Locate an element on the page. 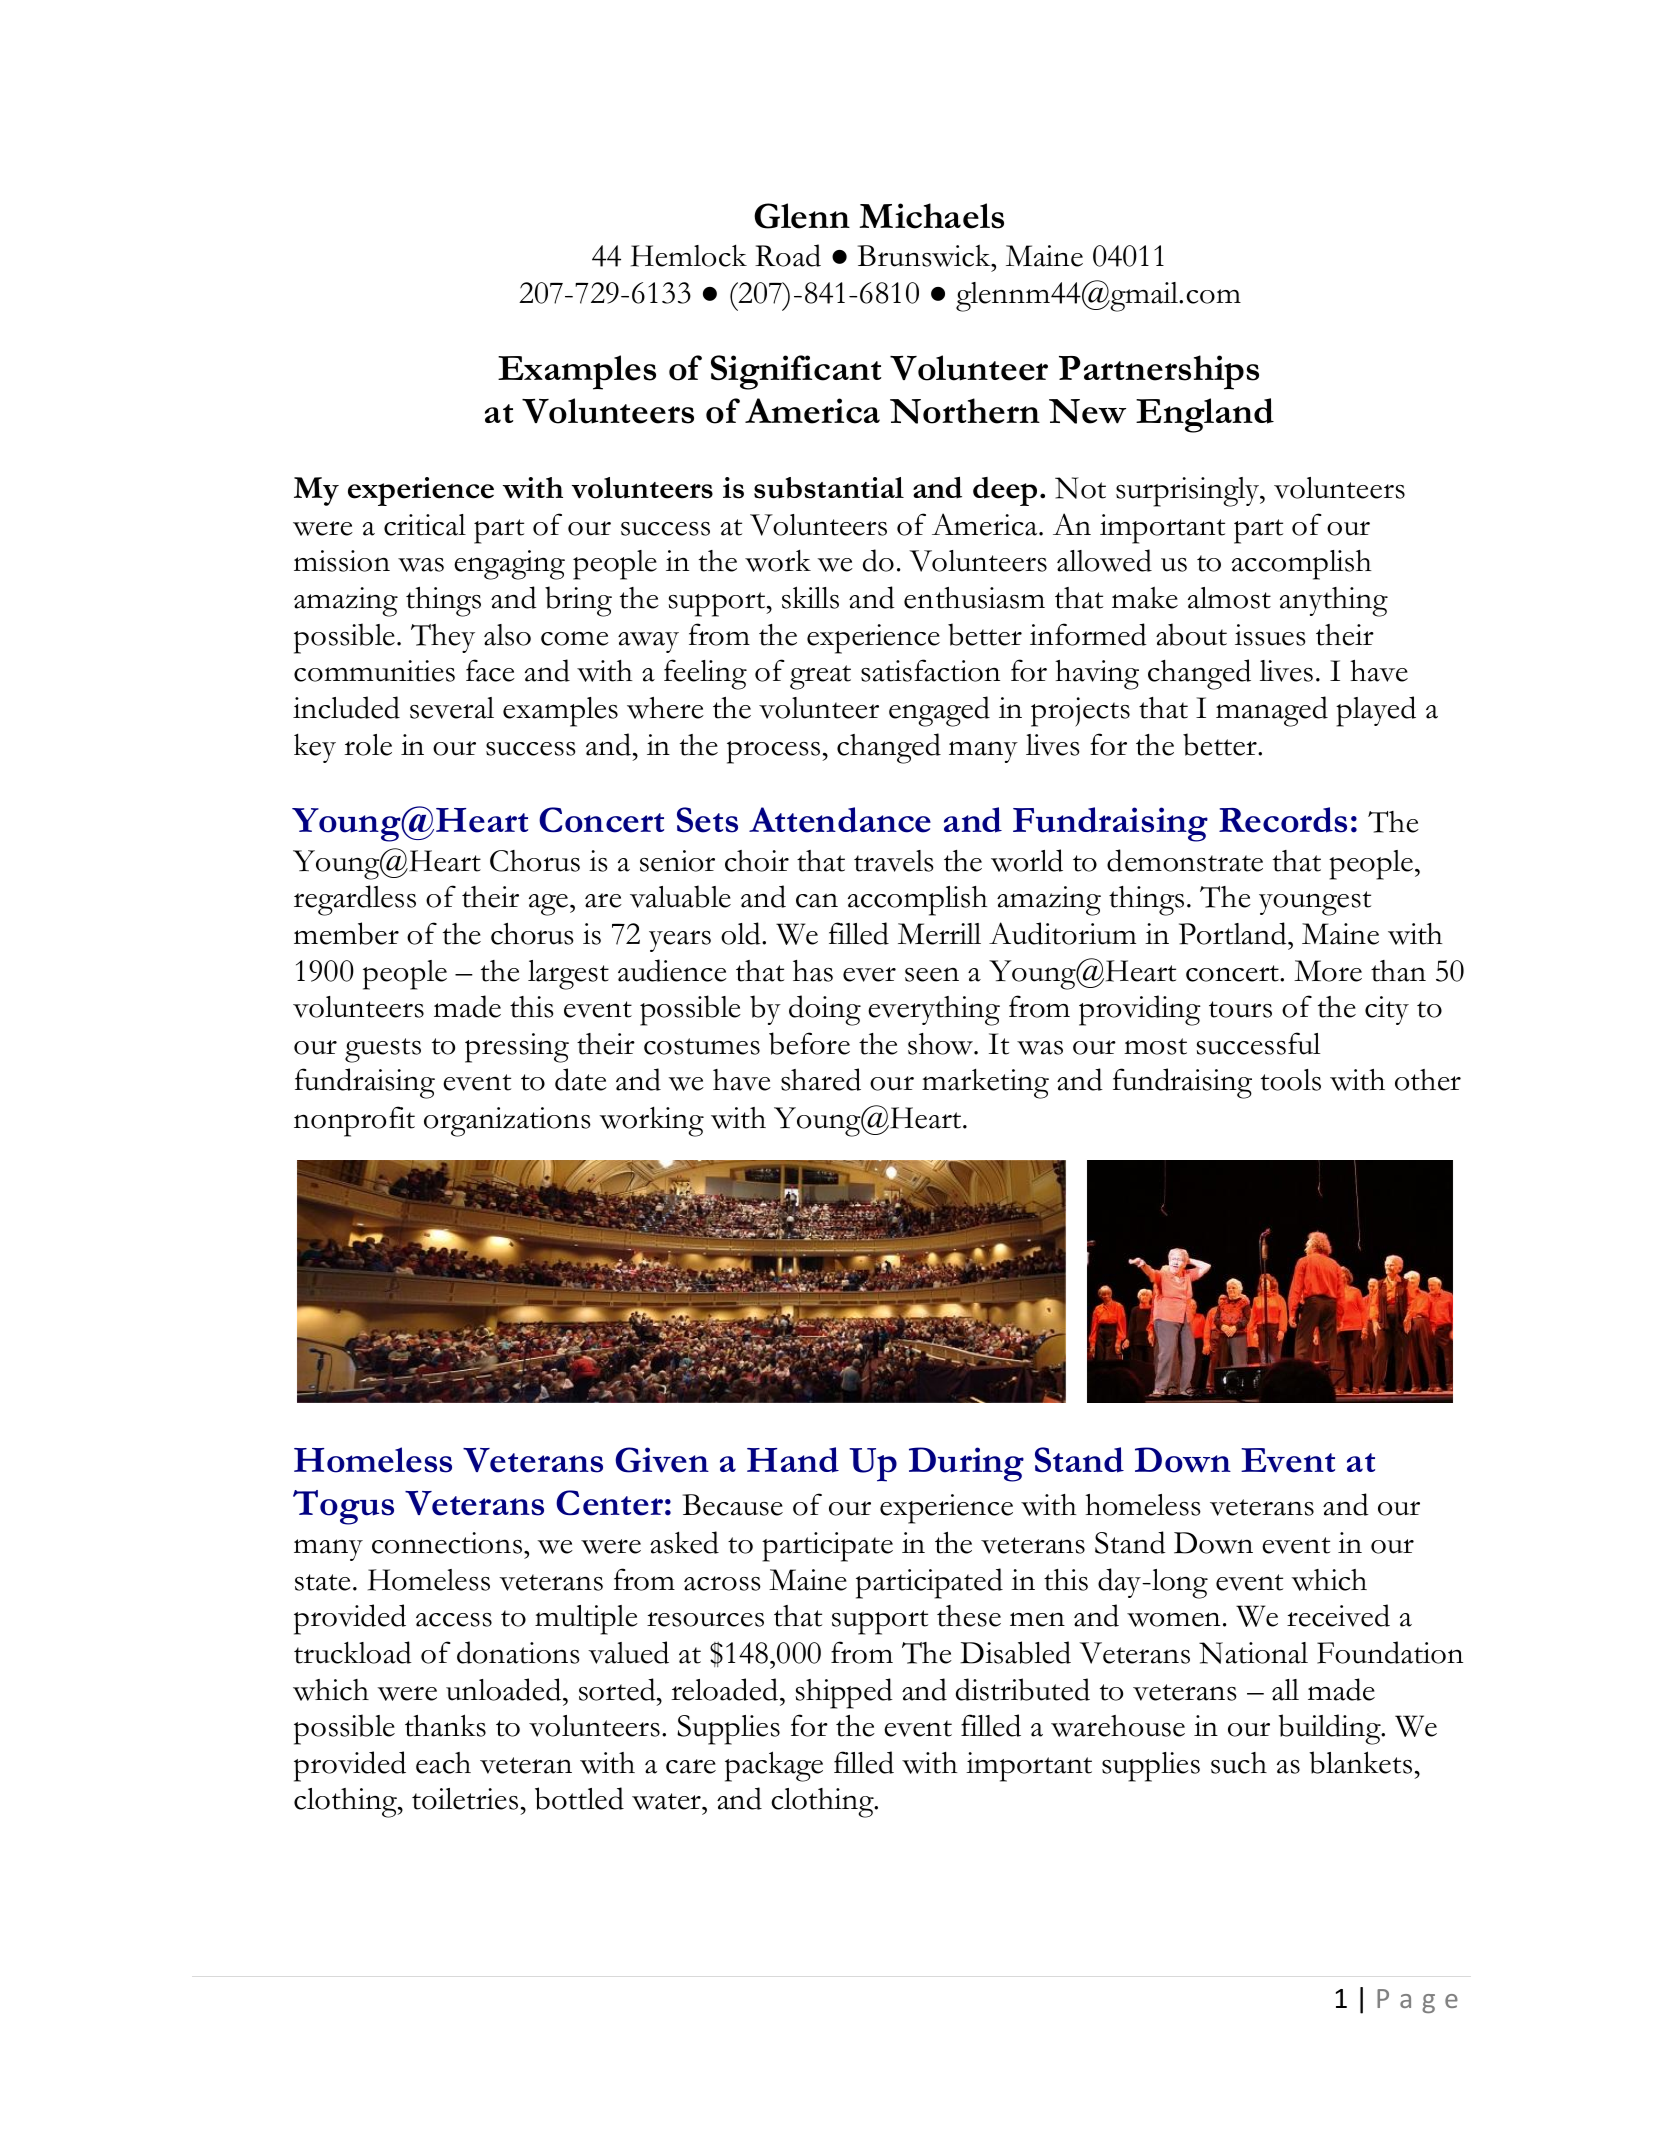 Image resolution: width=1662 pixels, height=2150 pixels. doing is located at coordinates (825, 1010).
